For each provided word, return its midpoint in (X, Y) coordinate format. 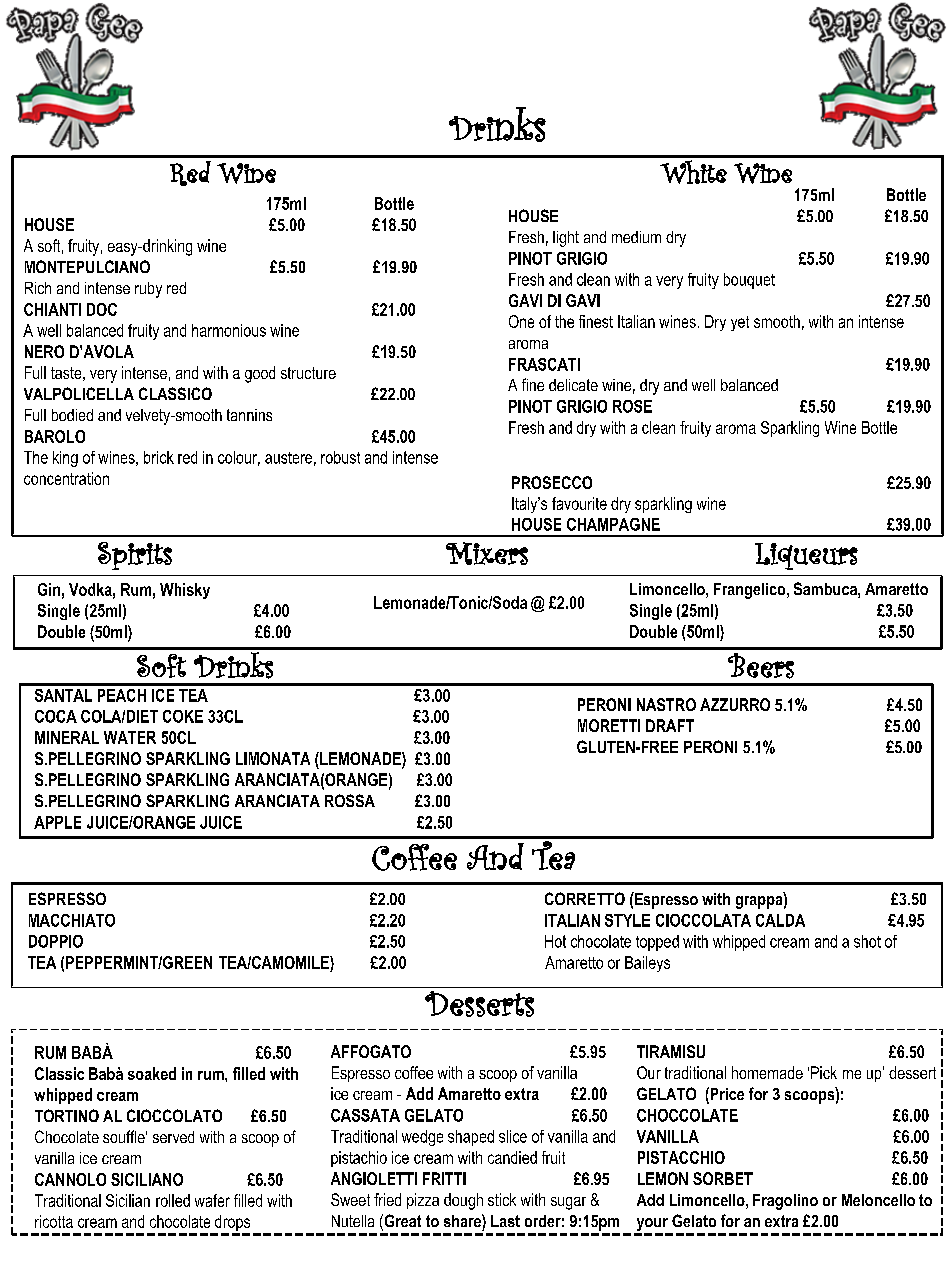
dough (463, 1201)
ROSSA (350, 800)
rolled (173, 1200)
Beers (761, 666)
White (693, 172)
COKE (183, 716)
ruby (148, 290)
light (566, 239)
